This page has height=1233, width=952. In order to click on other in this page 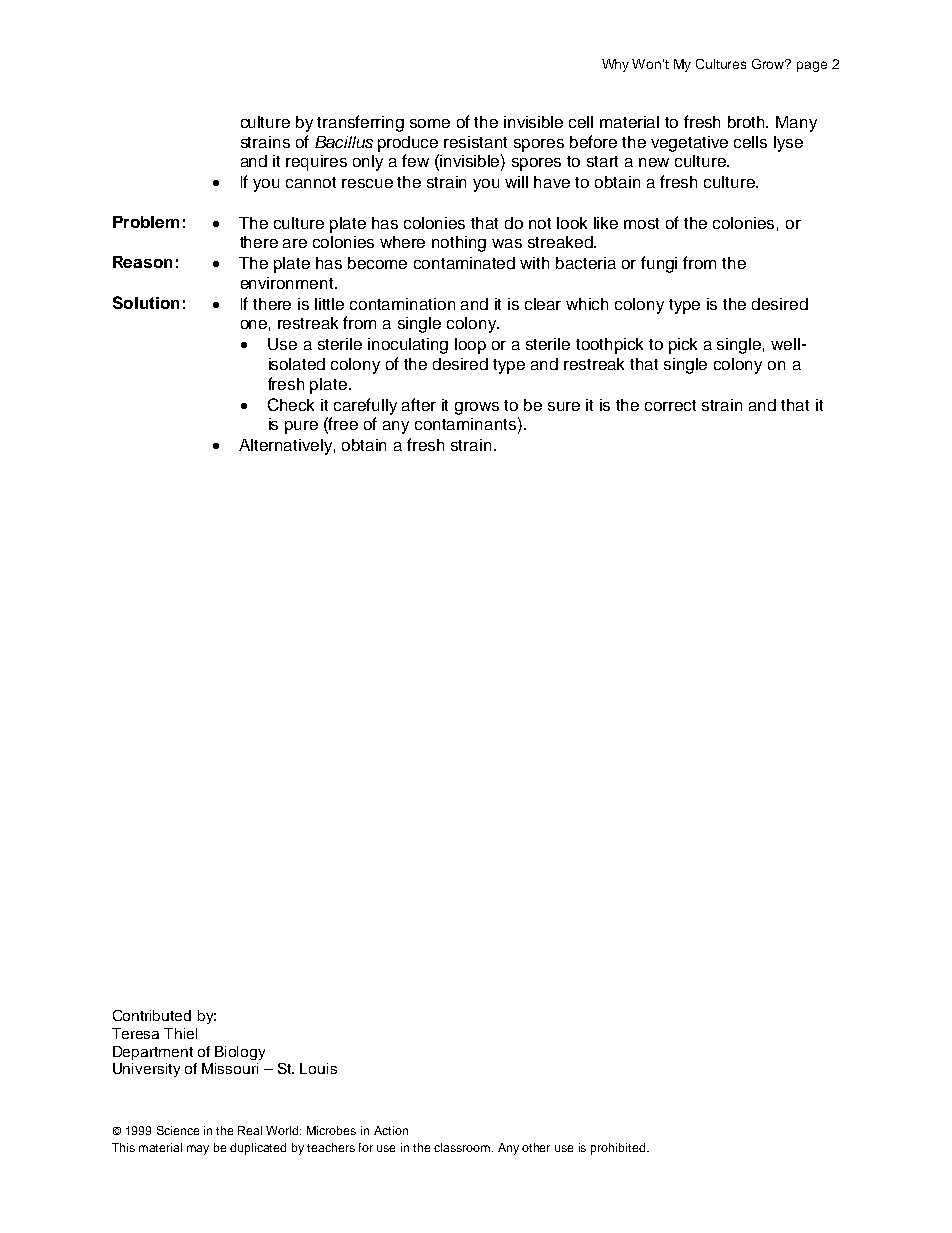, I will do `click(536, 1147)`.
